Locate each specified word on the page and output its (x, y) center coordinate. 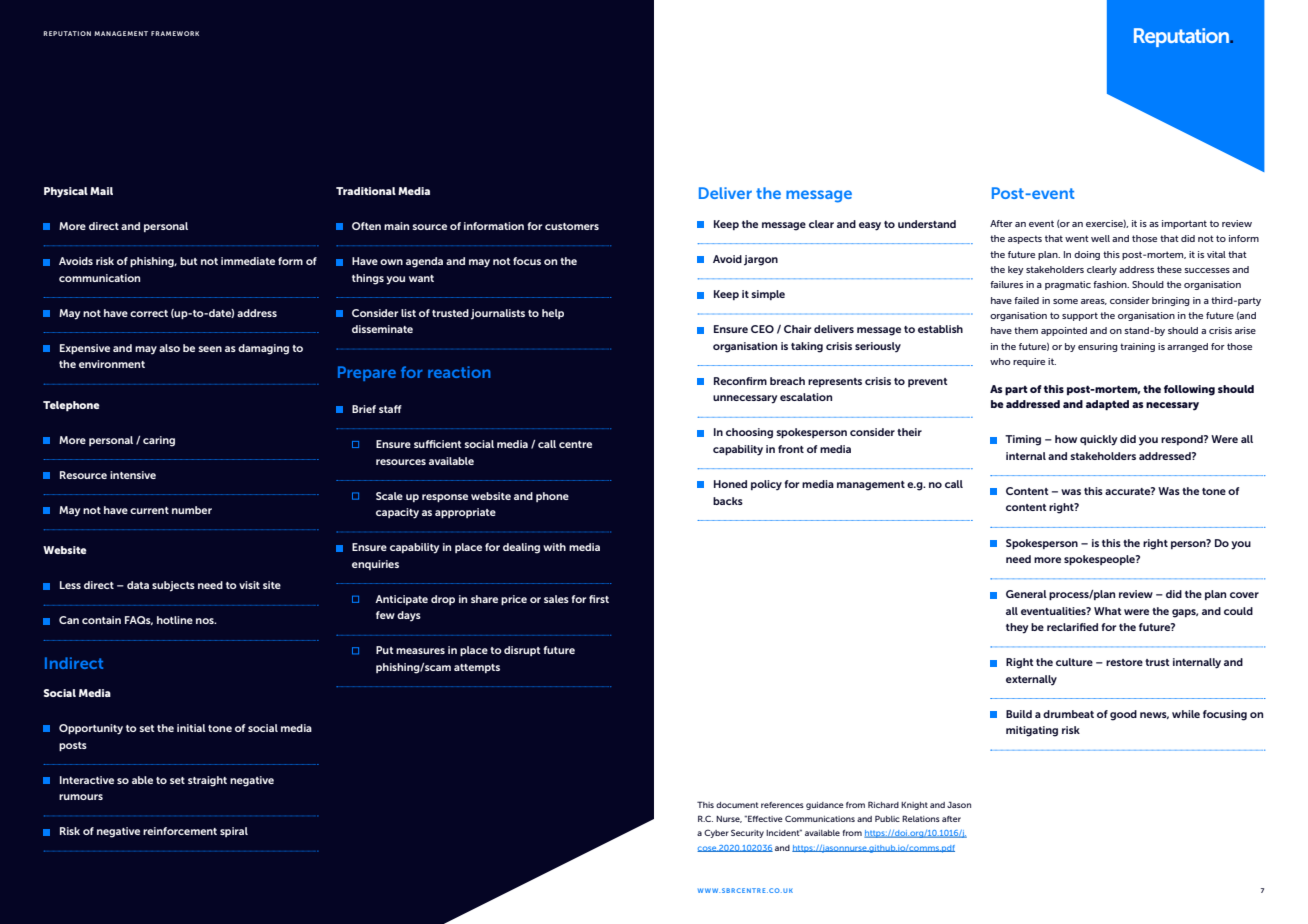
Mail (101, 191)
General (1026, 594)
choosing (749, 433)
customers (572, 226)
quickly (1098, 440)
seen (210, 349)
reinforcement (180, 831)
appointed (1064, 331)
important (1184, 224)
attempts (477, 668)
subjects (173, 586)
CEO (762, 329)
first (599, 599)
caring (159, 441)
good (1123, 715)
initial (191, 728)
